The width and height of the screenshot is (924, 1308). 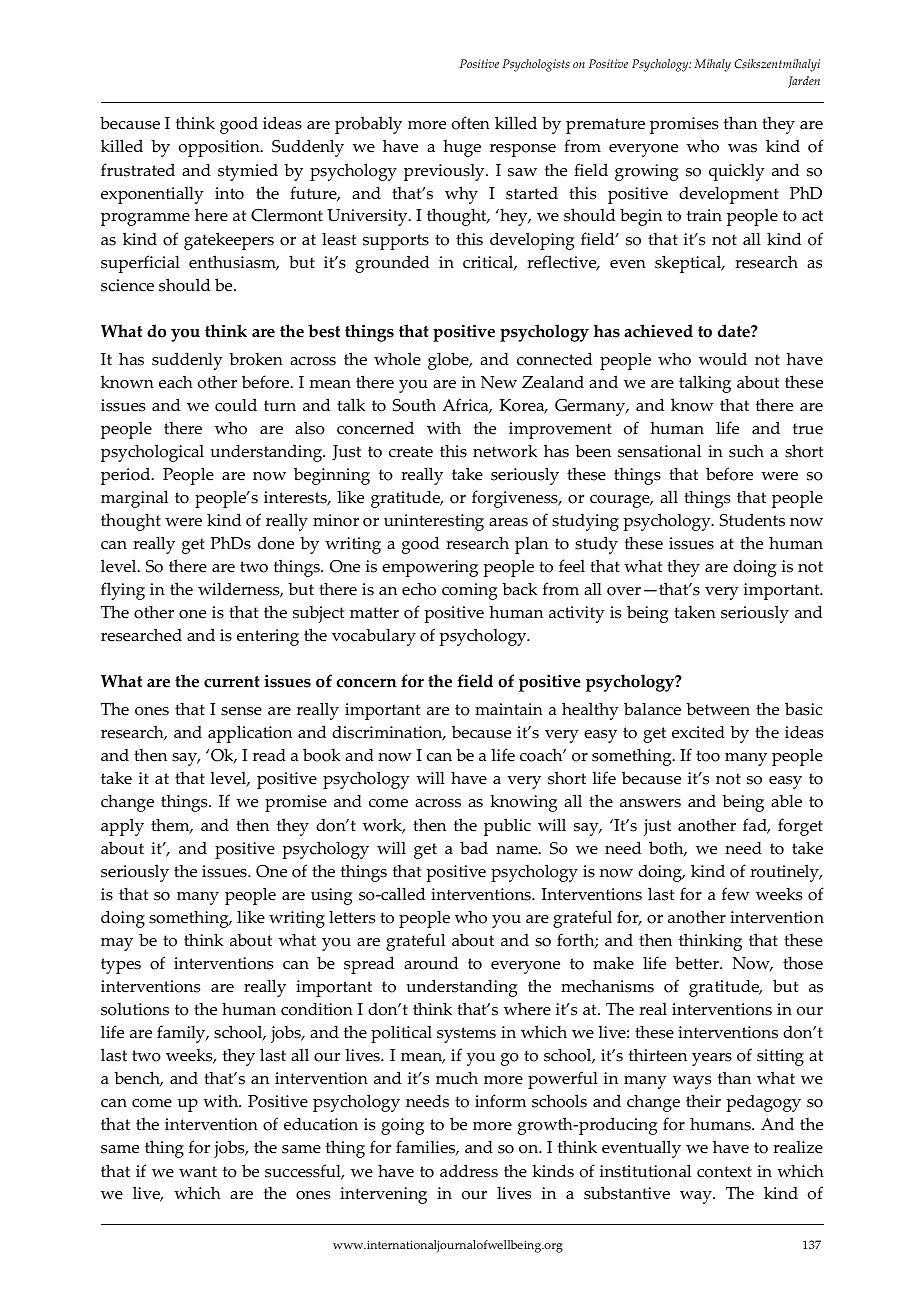 What do you see at coordinates (742, 148) in the screenshot?
I see `was` at bounding box center [742, 148].
